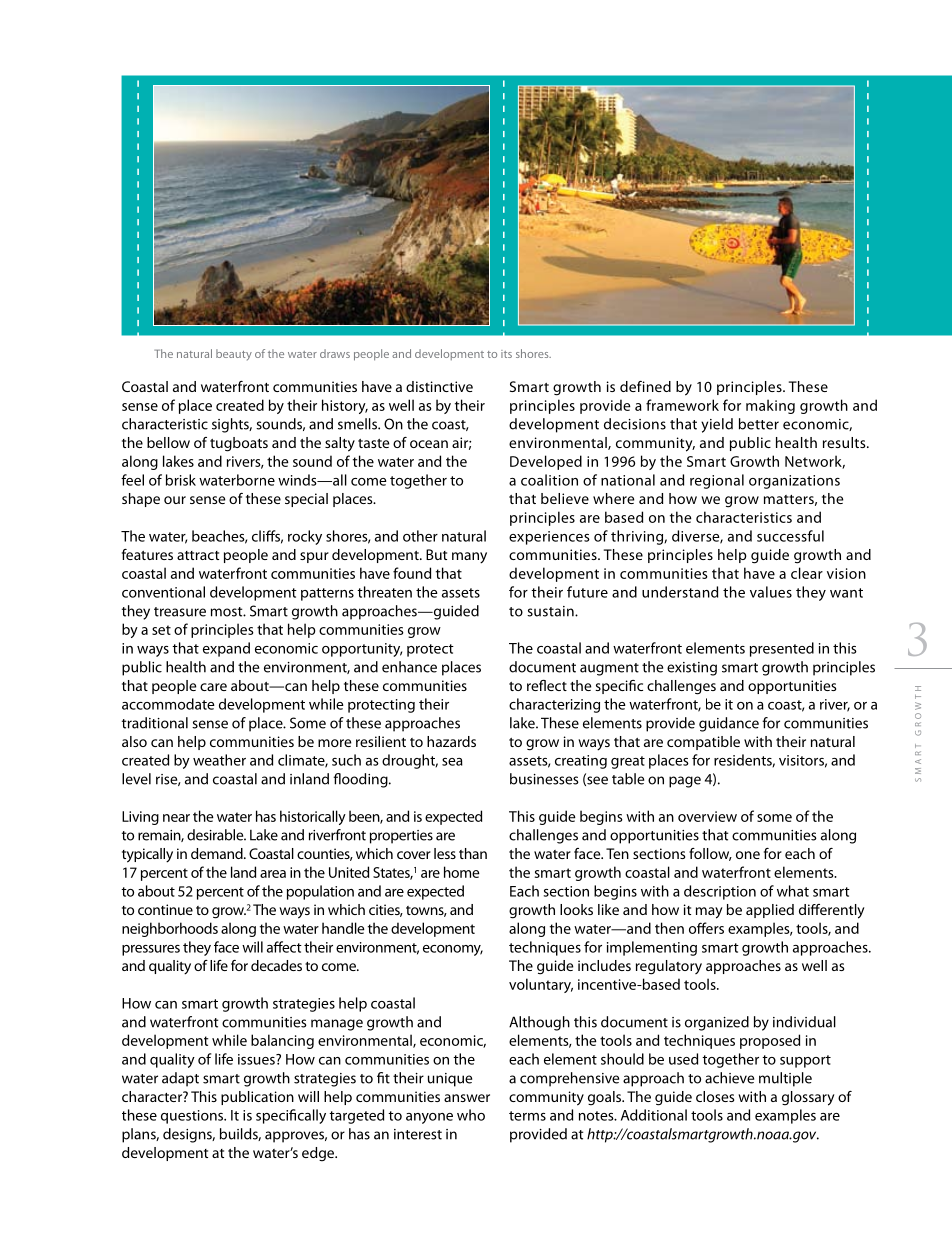 Image resolution: width=952 pixels, height=1233 pixels. I want to click on making, so click(770, 406).
